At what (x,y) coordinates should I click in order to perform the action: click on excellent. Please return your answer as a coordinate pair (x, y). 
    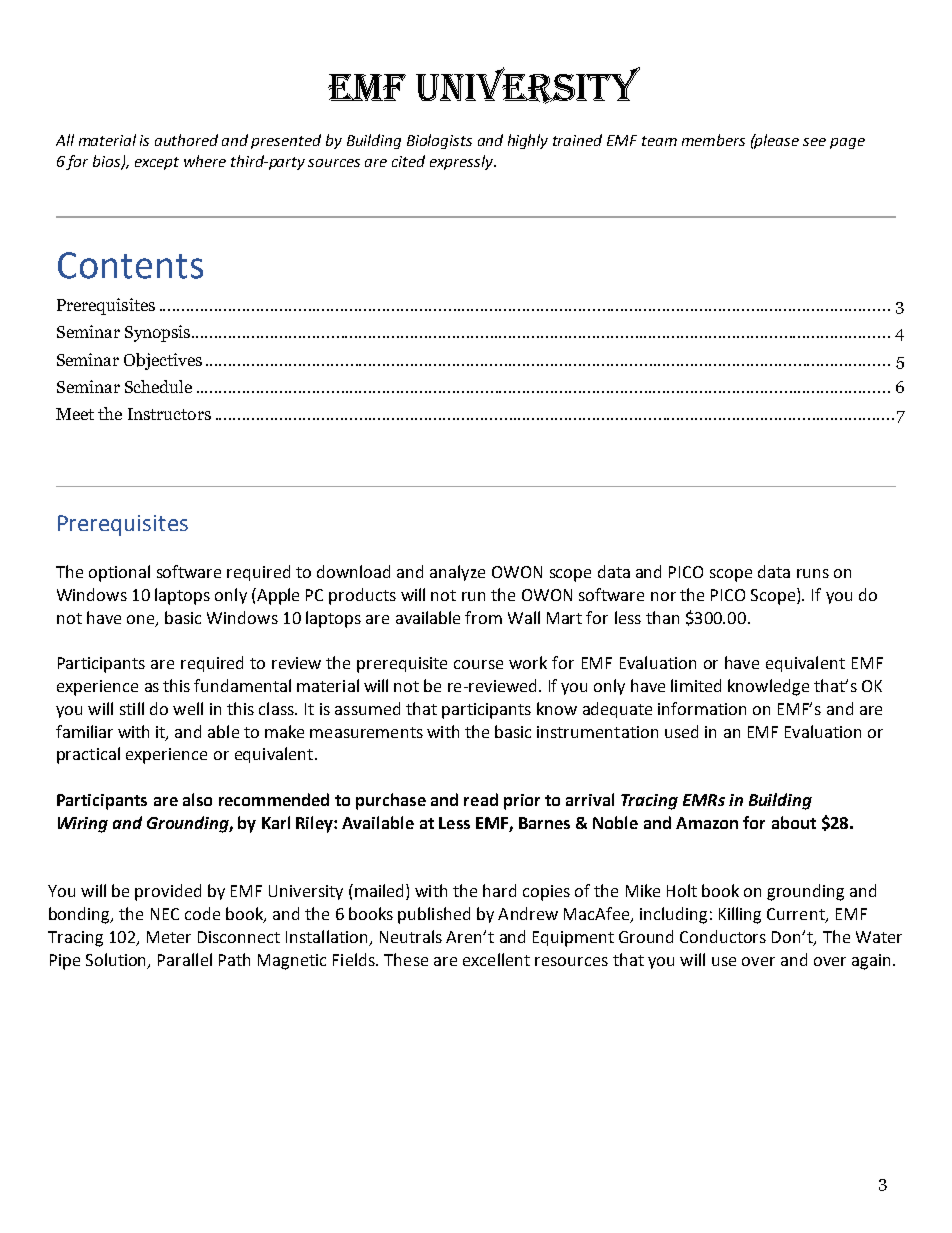
    Looking at the image, I should click on (496, 959).
